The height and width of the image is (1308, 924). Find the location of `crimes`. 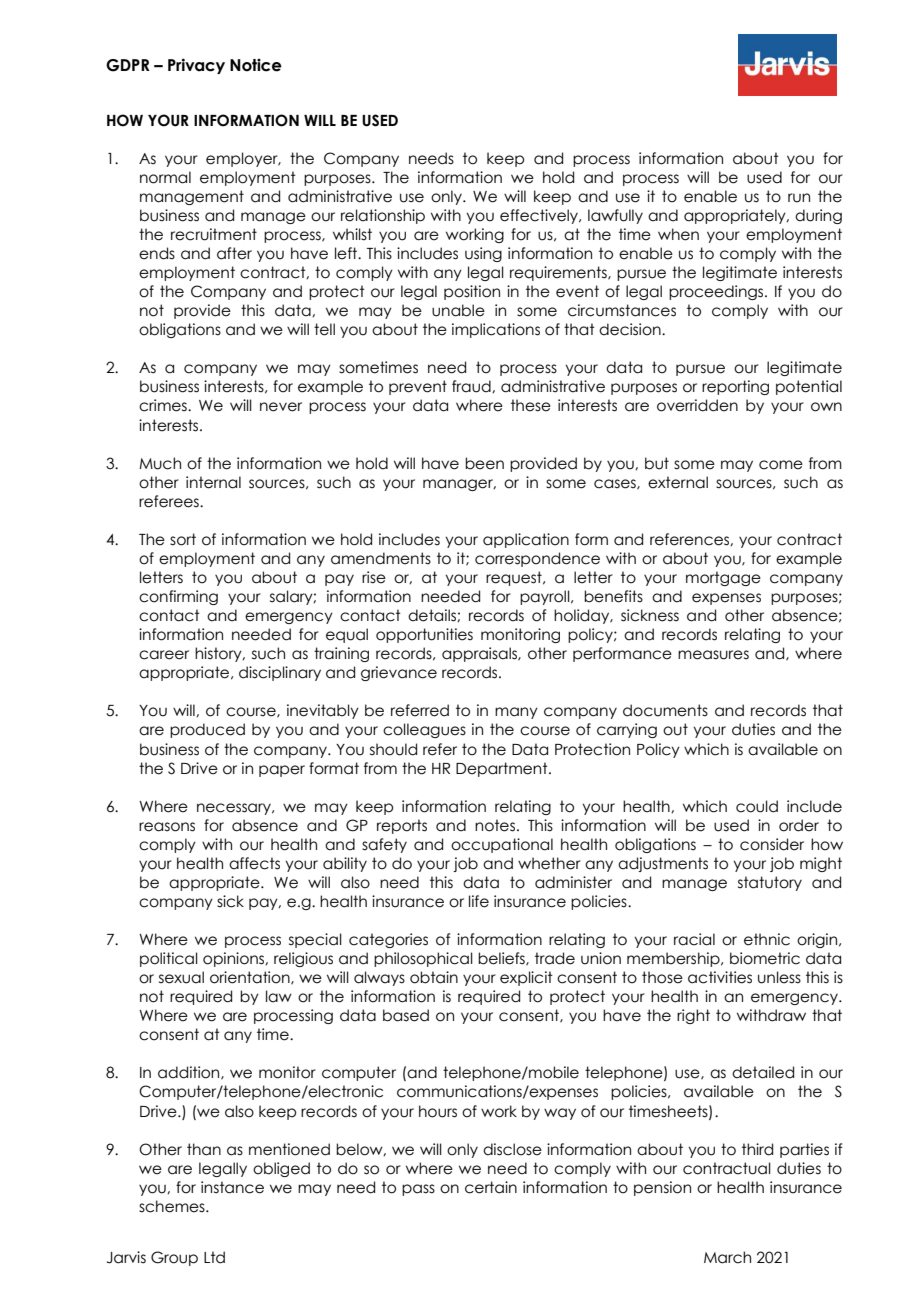

crimes is located at coordinates (164, 405).
